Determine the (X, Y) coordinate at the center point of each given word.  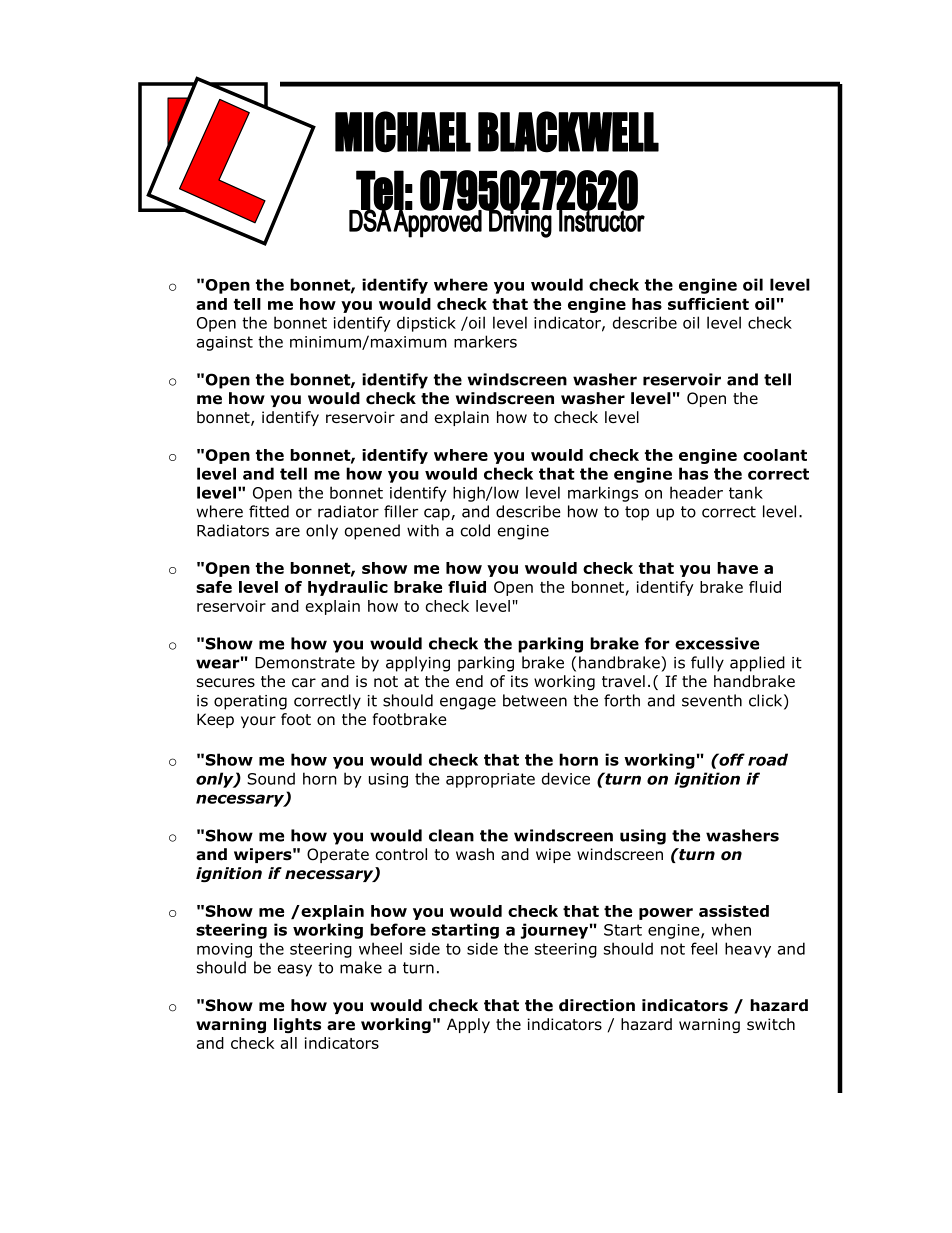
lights (297, 1026)
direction (597, 1005)
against (225, 343)
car (304, 683)
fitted (269, 511)
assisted (734, 911)
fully (707, 664)
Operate (338, 855)
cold (475, 530)
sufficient (708, 304)
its (519, 681)
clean (451, 835)
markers (485, 341)
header (696, 492)
